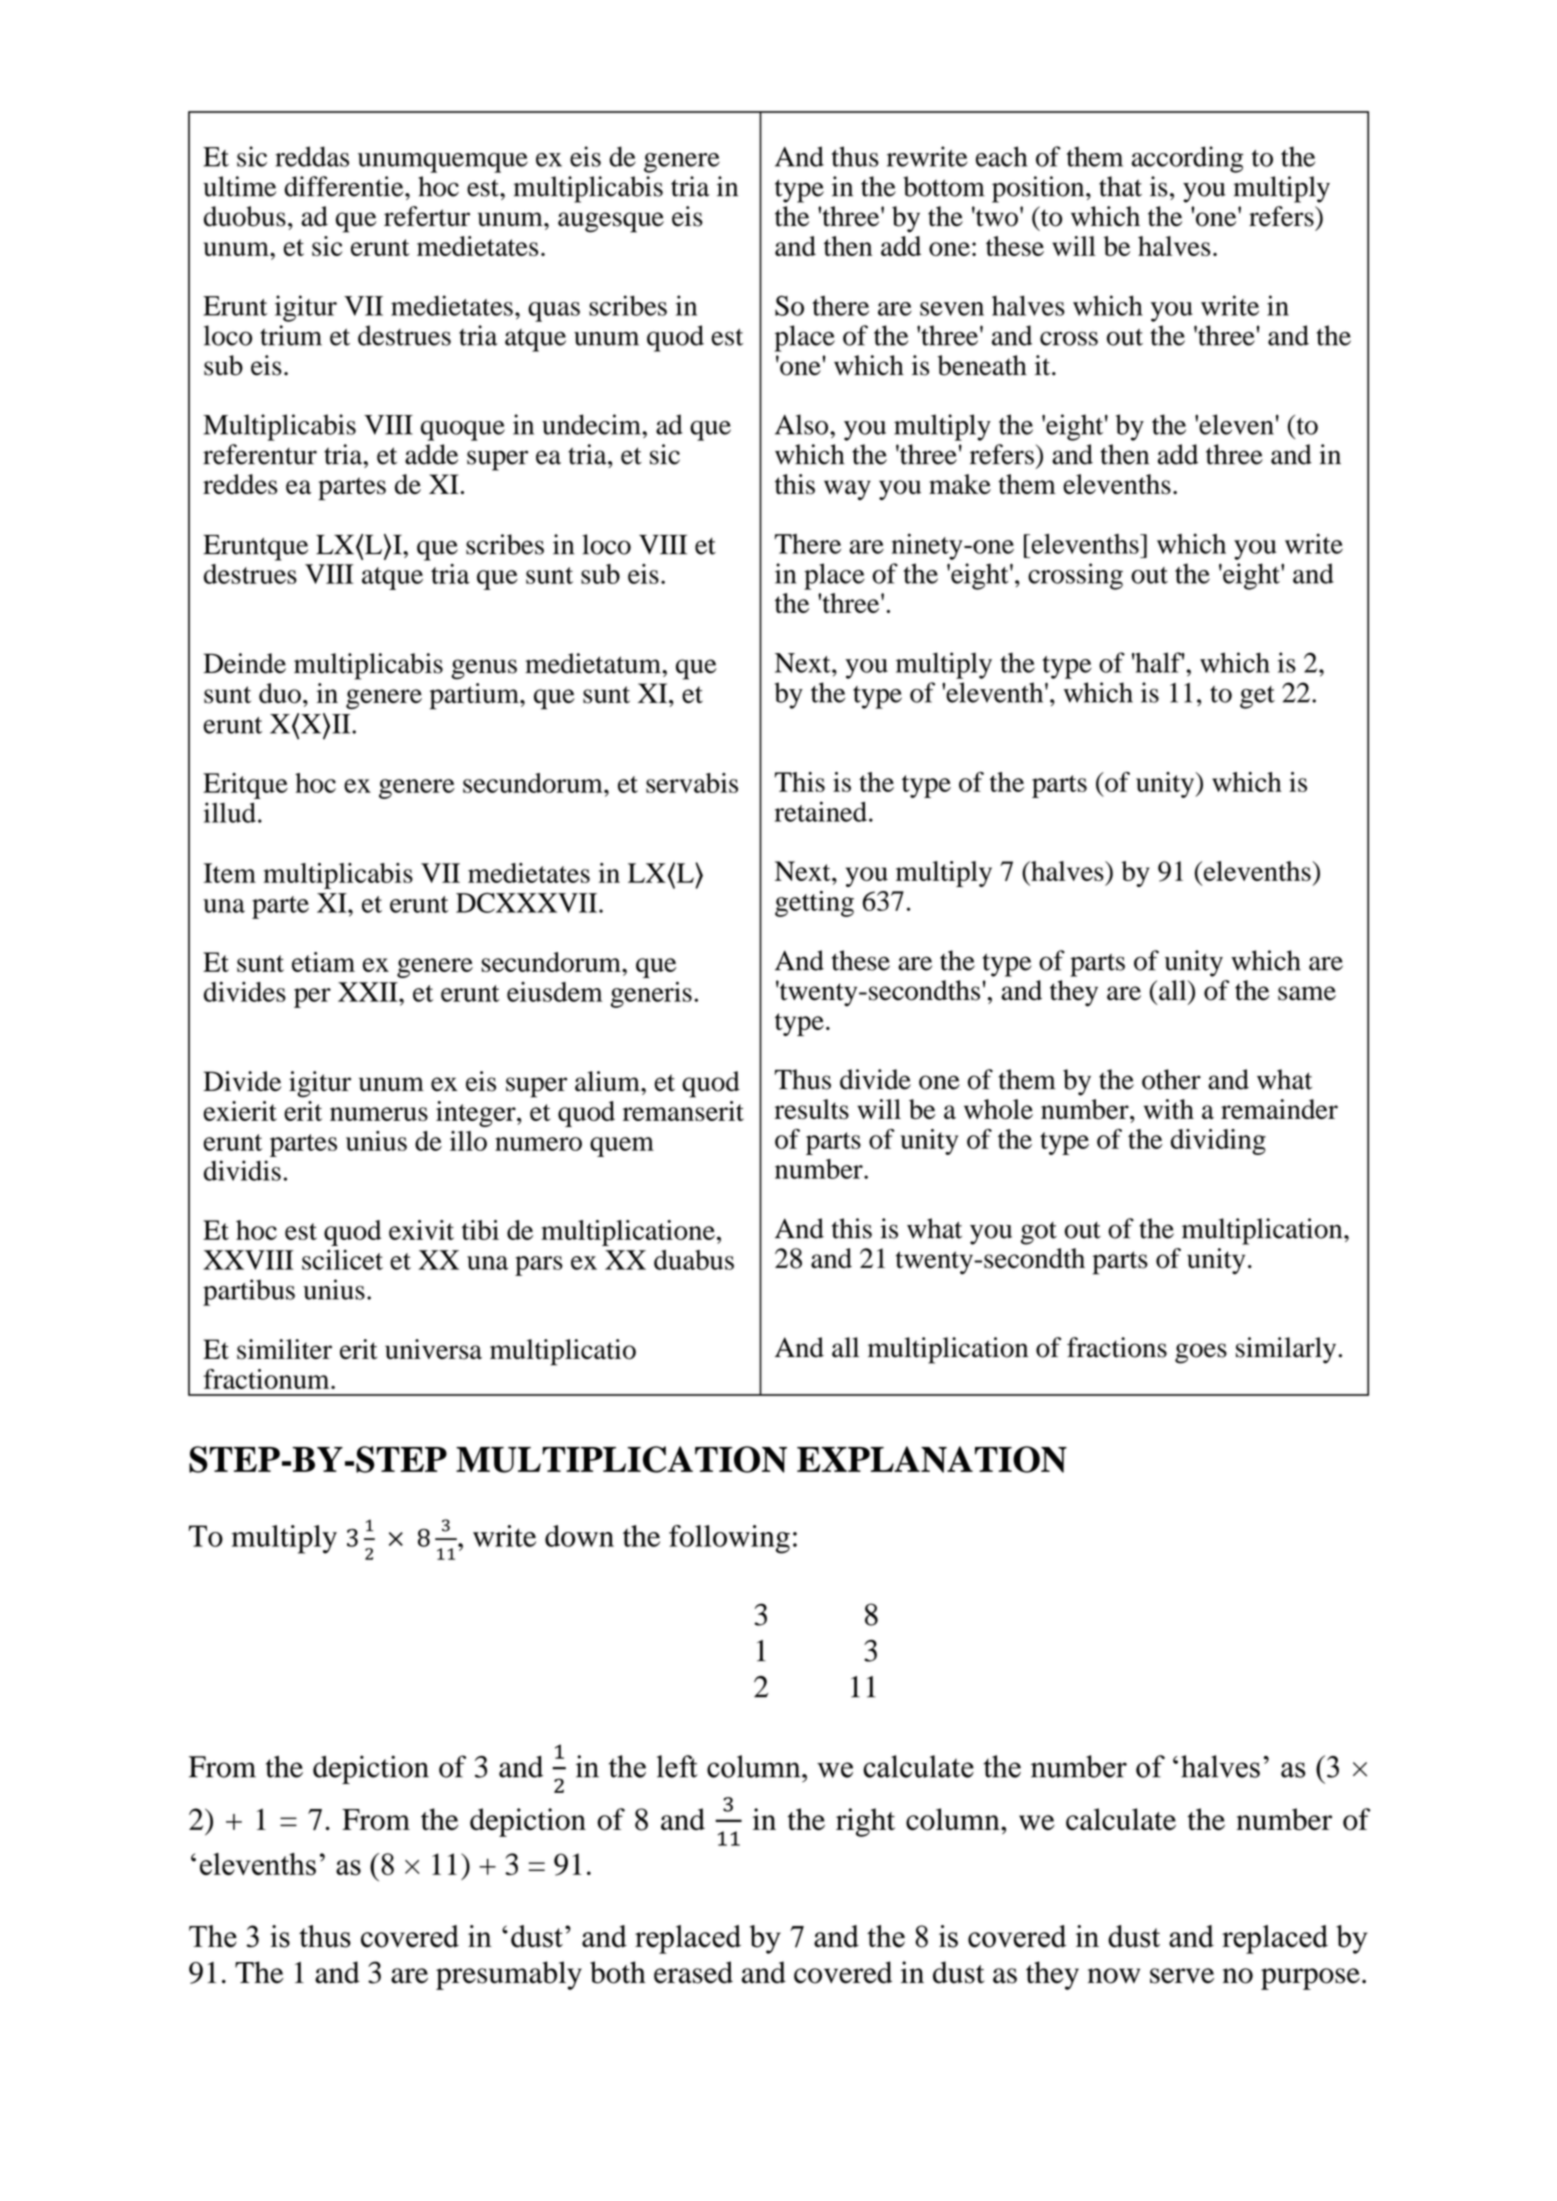 The width and height of the document is (1557, 2201). Describe the element at coordinates (539, 1266) in the document. I see `pars` at that location.
